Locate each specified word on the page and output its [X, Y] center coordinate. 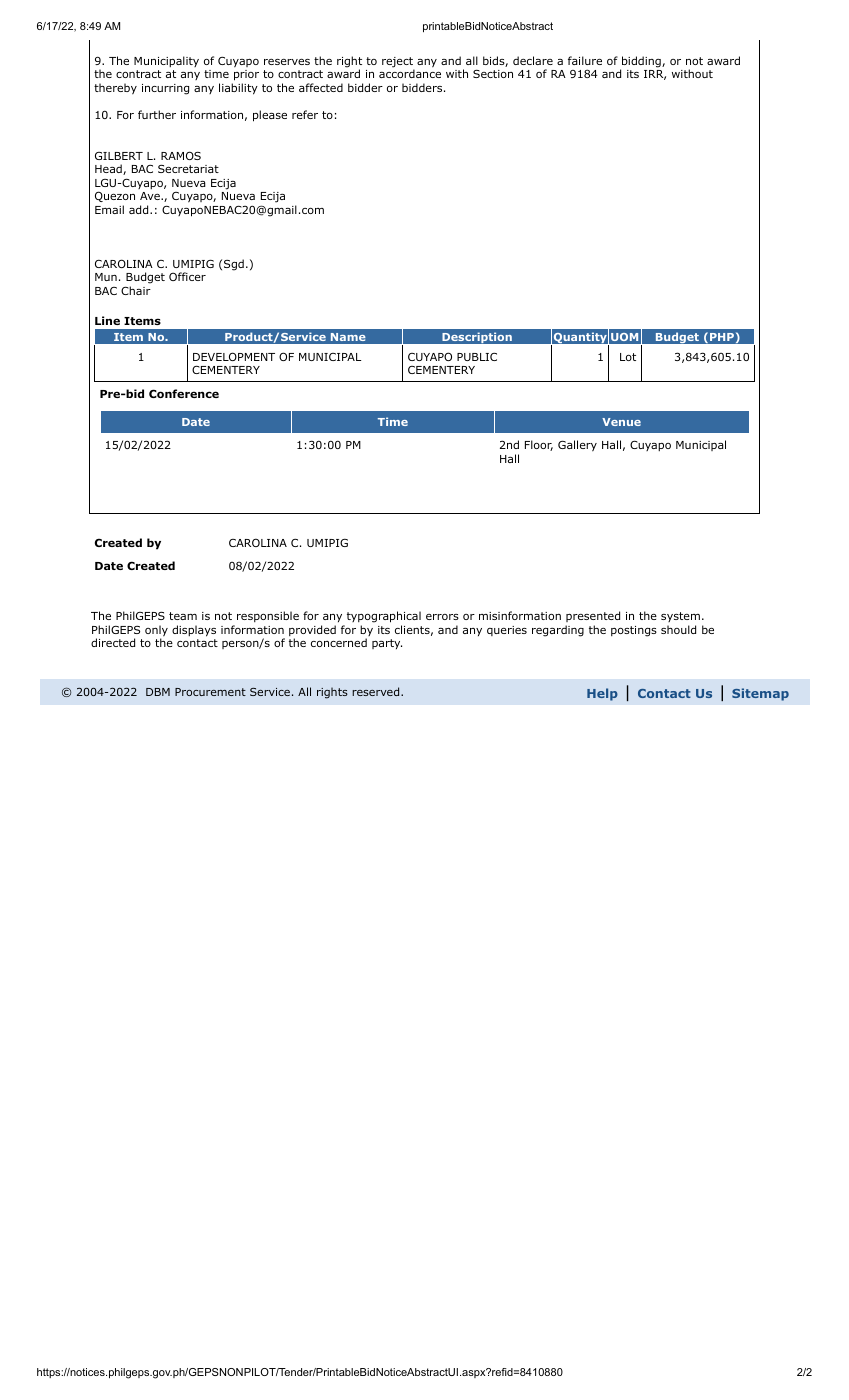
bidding [641, 63]
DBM [158, 692]
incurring [165, 89]
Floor [539, 445]
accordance [410, 73]
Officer [187, 276]
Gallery [577, 446]
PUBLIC [477, 357]
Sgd [234, 265]
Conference [184, 393]
